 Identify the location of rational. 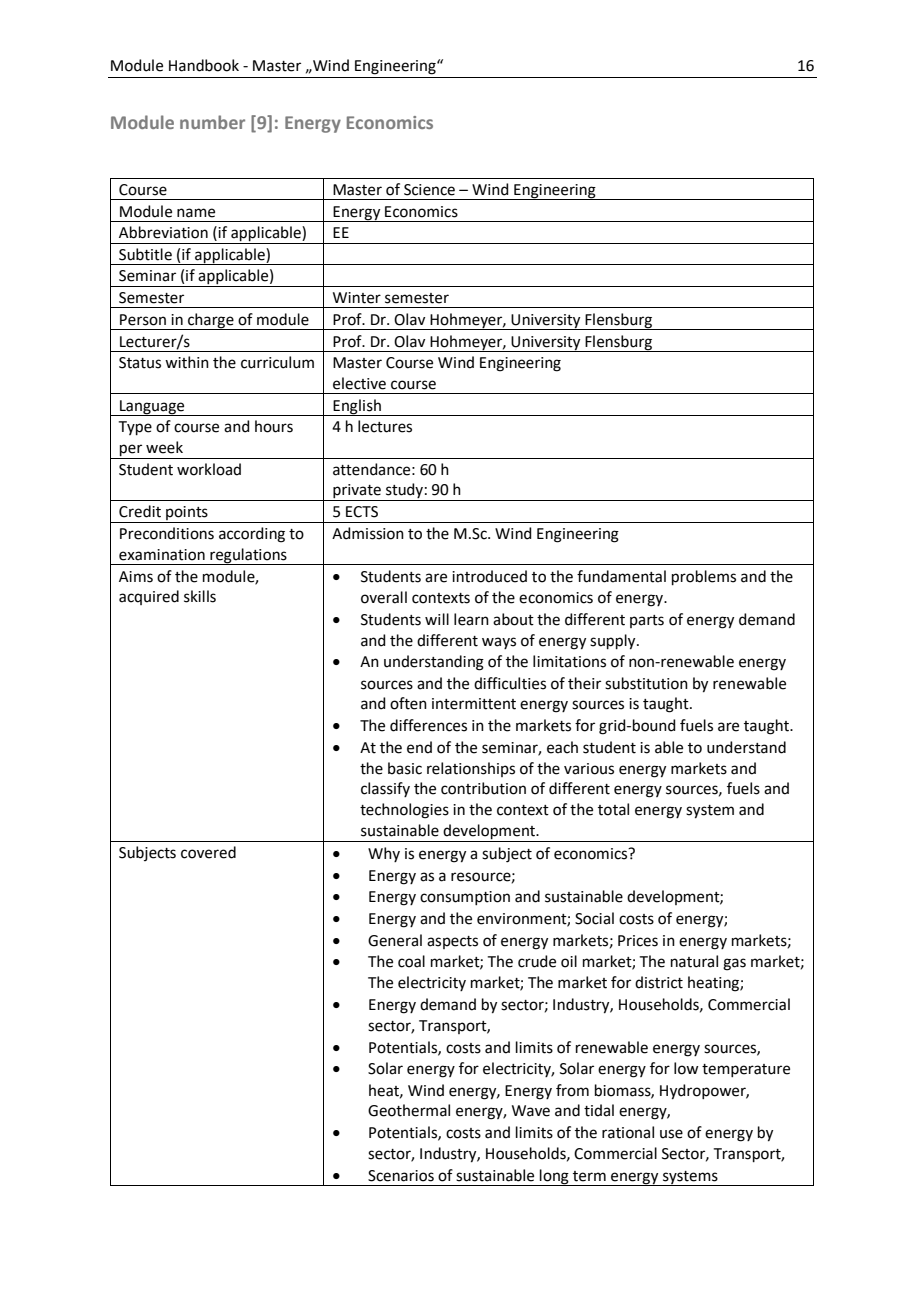
(628, 1132).
